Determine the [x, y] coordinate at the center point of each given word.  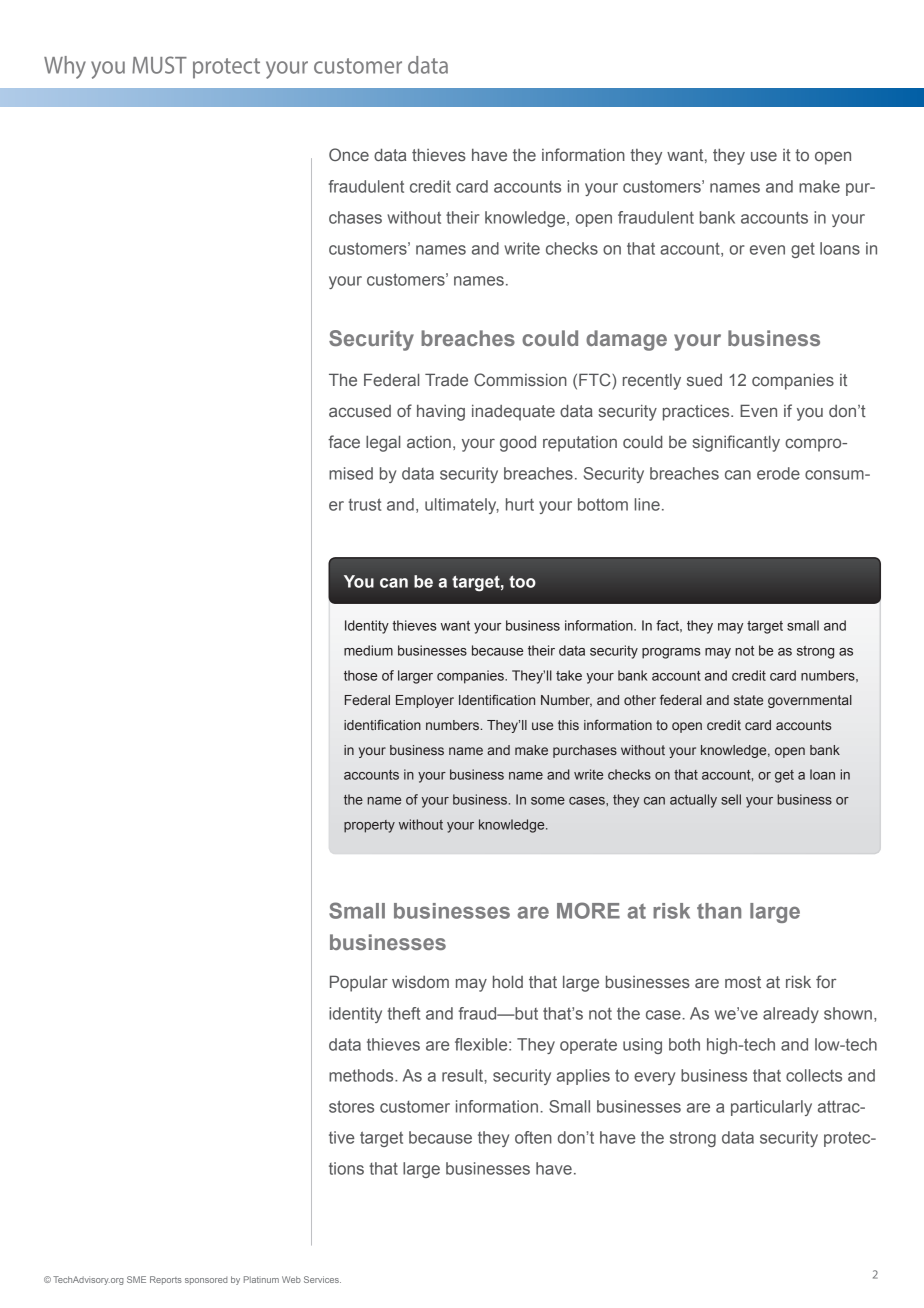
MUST [159, 65]
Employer [425, 701]
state [748, 700]
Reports [166, 1280]
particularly [771, 1108]
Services [322, 1279]
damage [626, 340]
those [360, 675]
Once [349, 154]
